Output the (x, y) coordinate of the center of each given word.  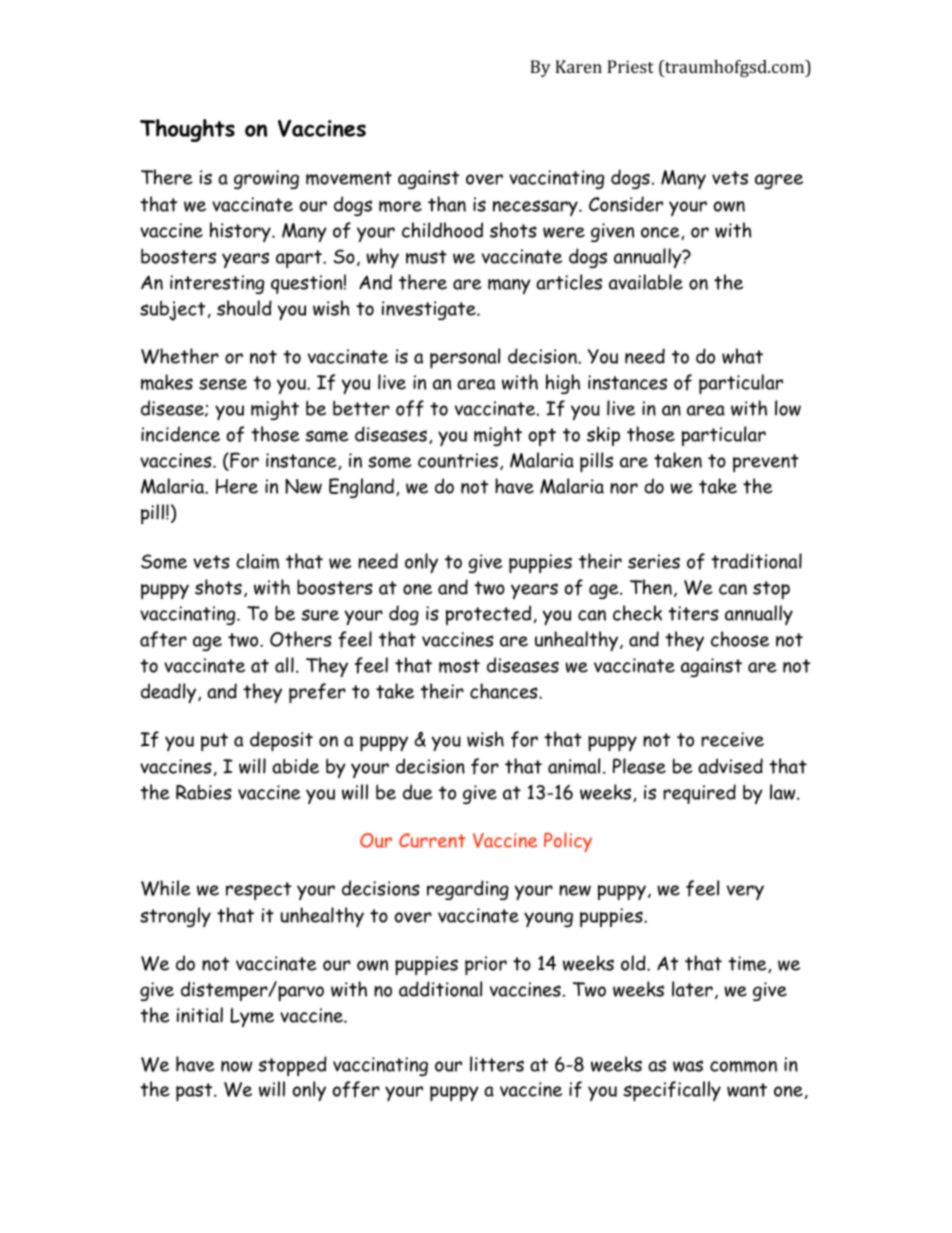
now (237, 1066)
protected (488, 615)
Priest (630, 66)
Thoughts (187, 130)
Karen (578, 66)
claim (257, 561)
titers (693, 613)
